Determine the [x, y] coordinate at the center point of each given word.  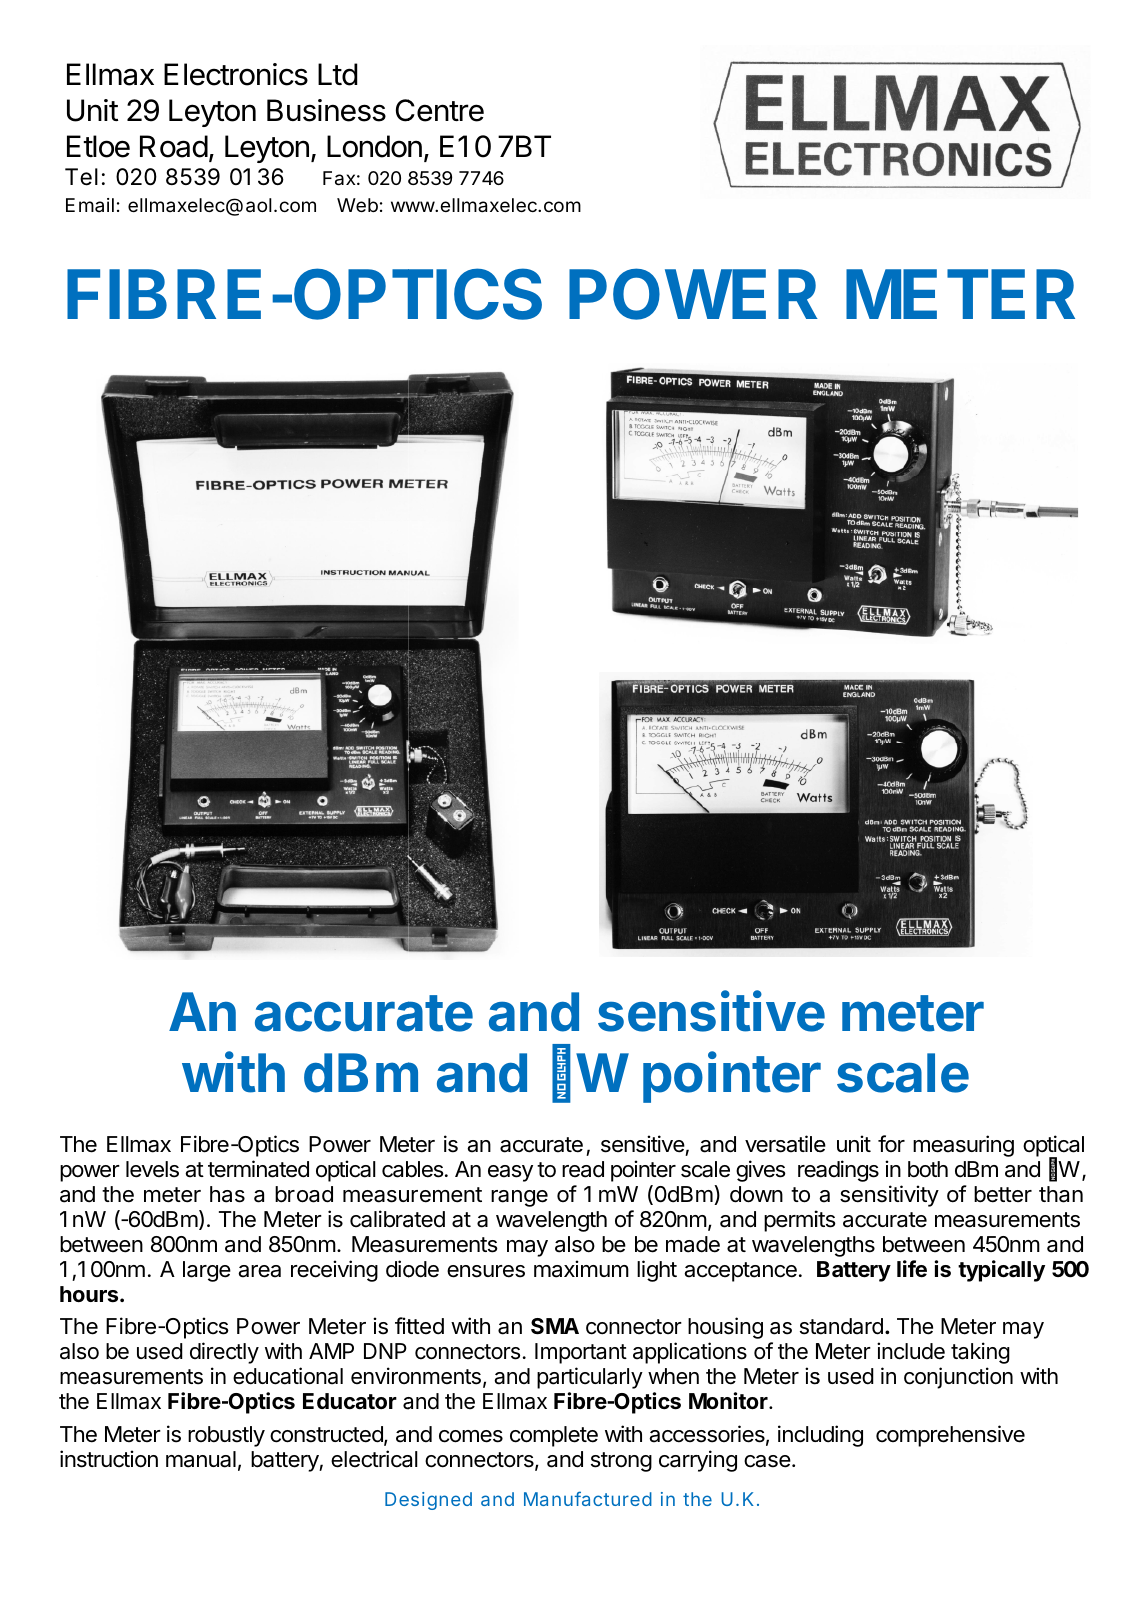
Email [90, 205]
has [227, 1194]
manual [201, 1459]
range [519, 1198]
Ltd [338, 74]
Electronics [236, 74]
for [891, 1143]
